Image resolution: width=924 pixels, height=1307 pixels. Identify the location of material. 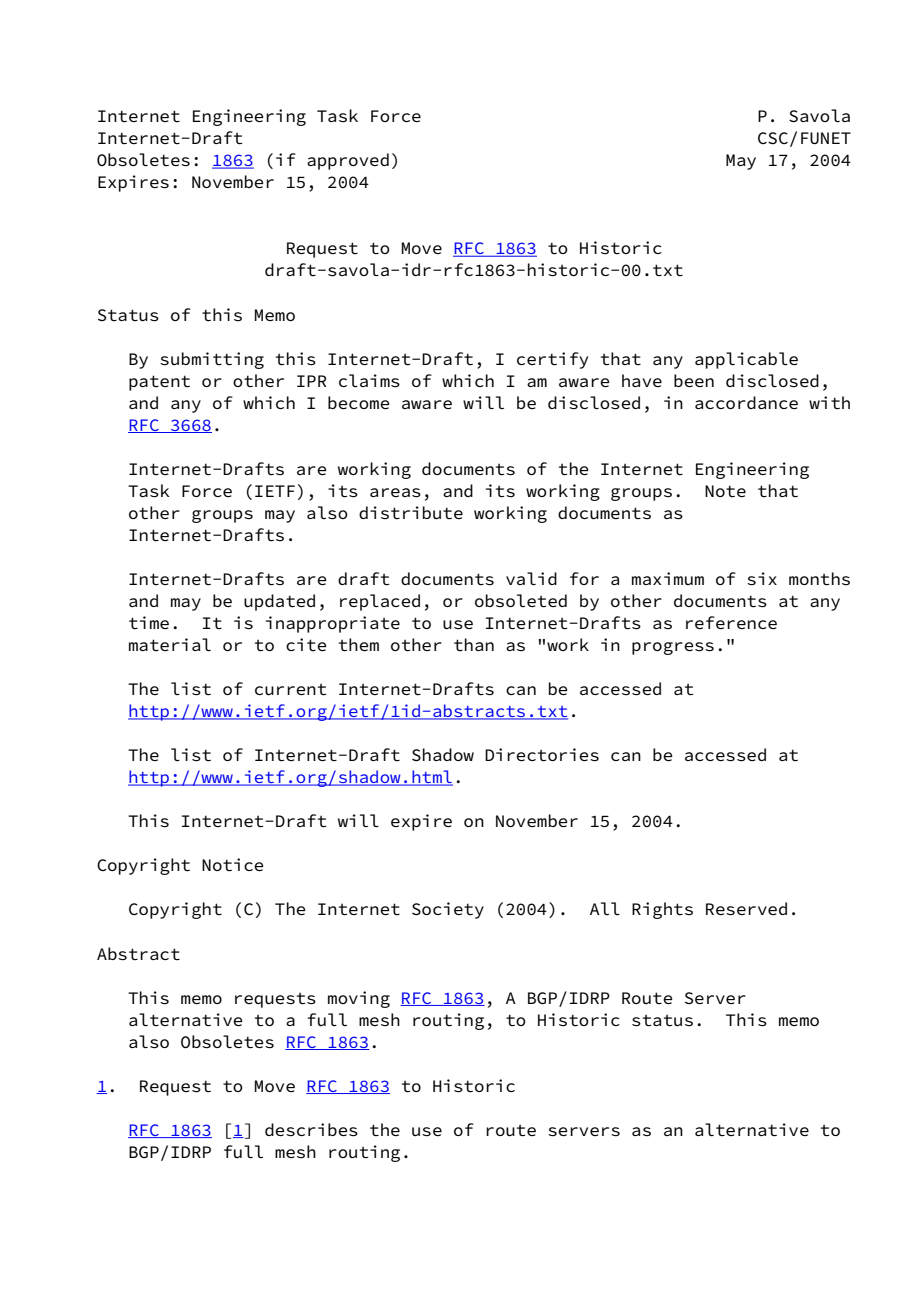
(170, 645).
